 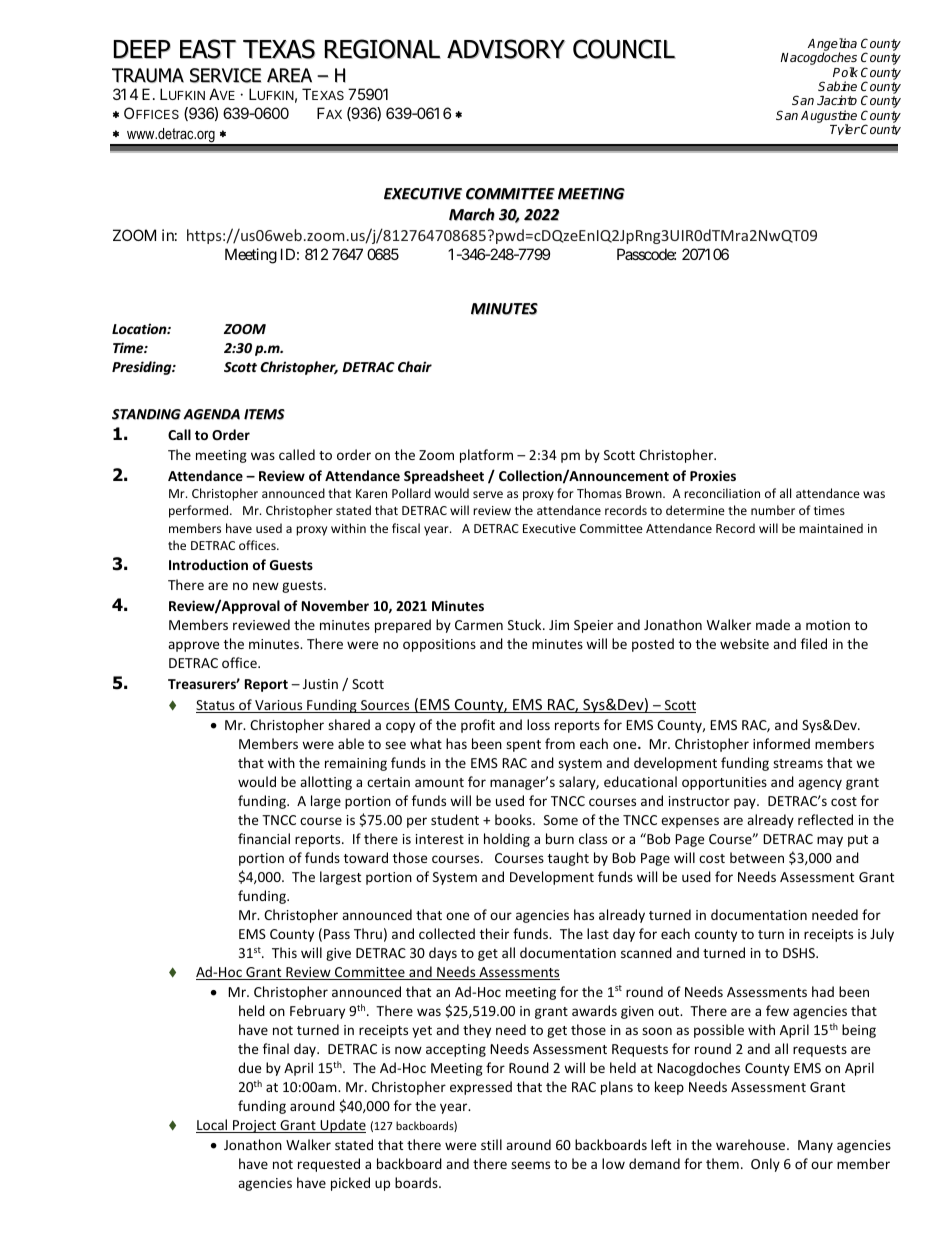 I want to click on new, so click(x=266, y=586).
